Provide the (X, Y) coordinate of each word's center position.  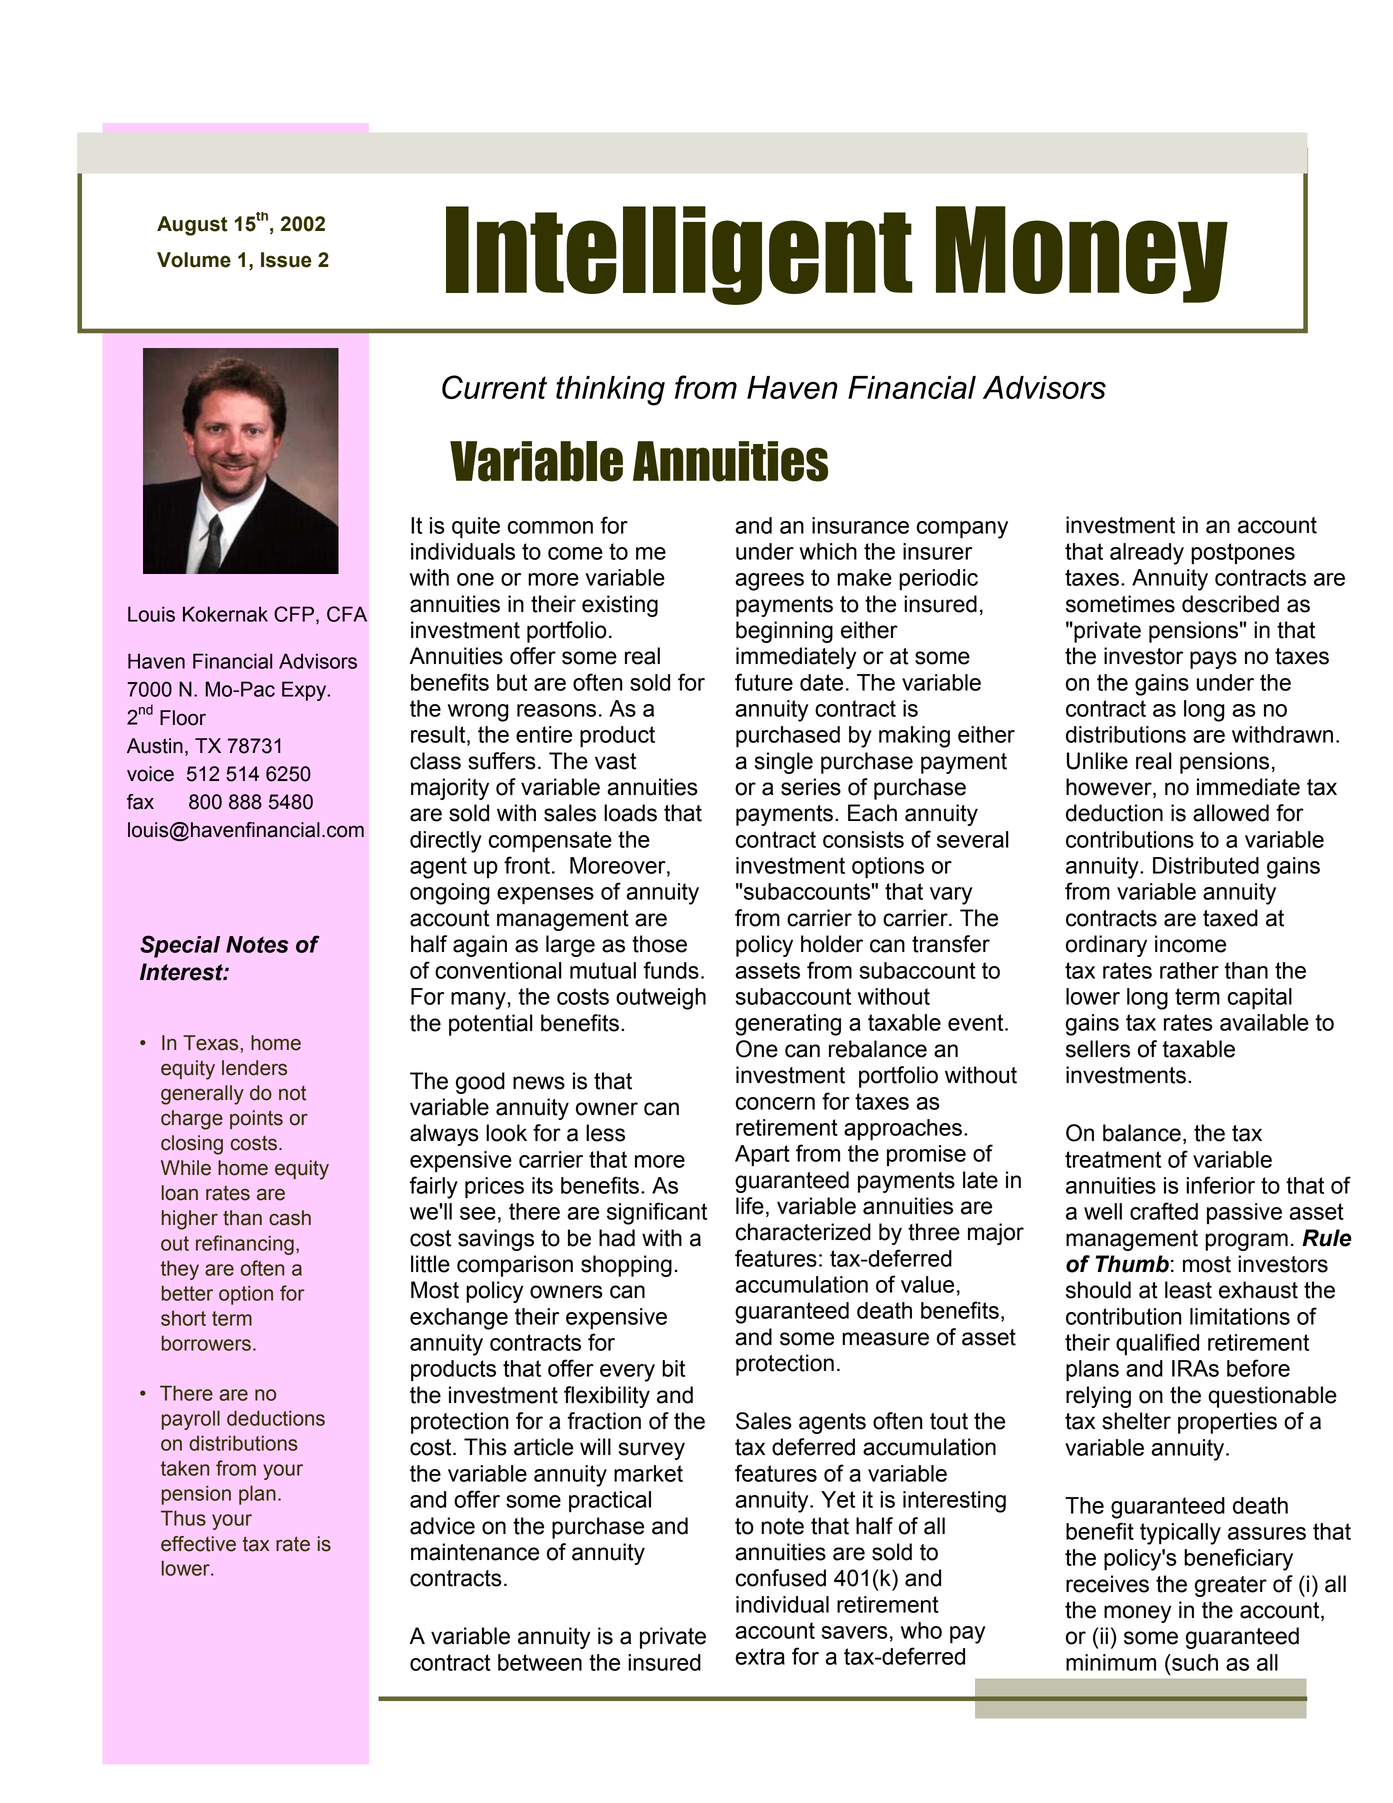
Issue (286, 260)
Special (180, 946)
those (659, 944)
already (1147, 554)
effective (198, 1544)
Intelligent (679, 255)
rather (1189, 970)
